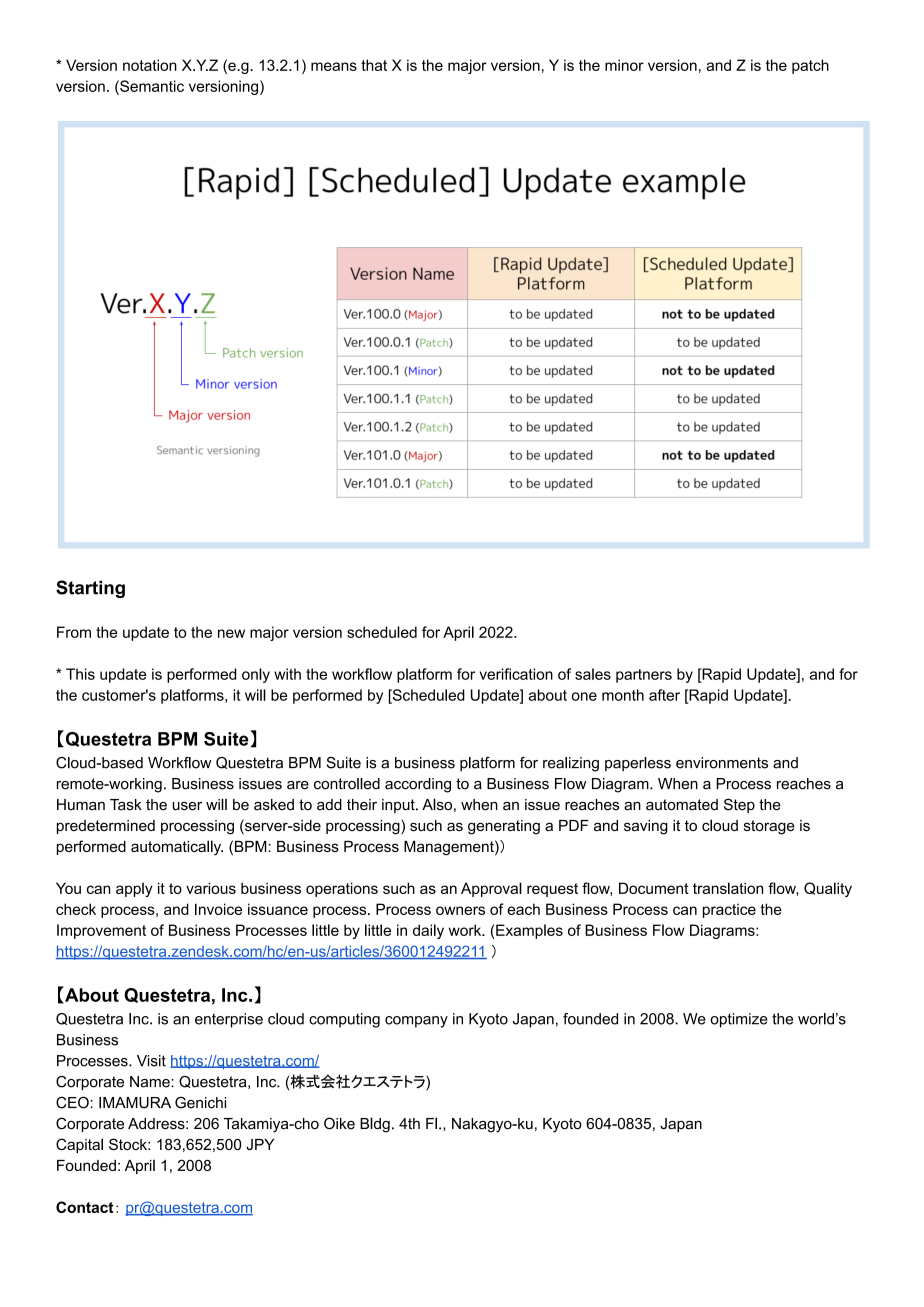 Image resolution: width=924 pixels, height=1307 pixels. I want to click on patch, so click(810, 66).
